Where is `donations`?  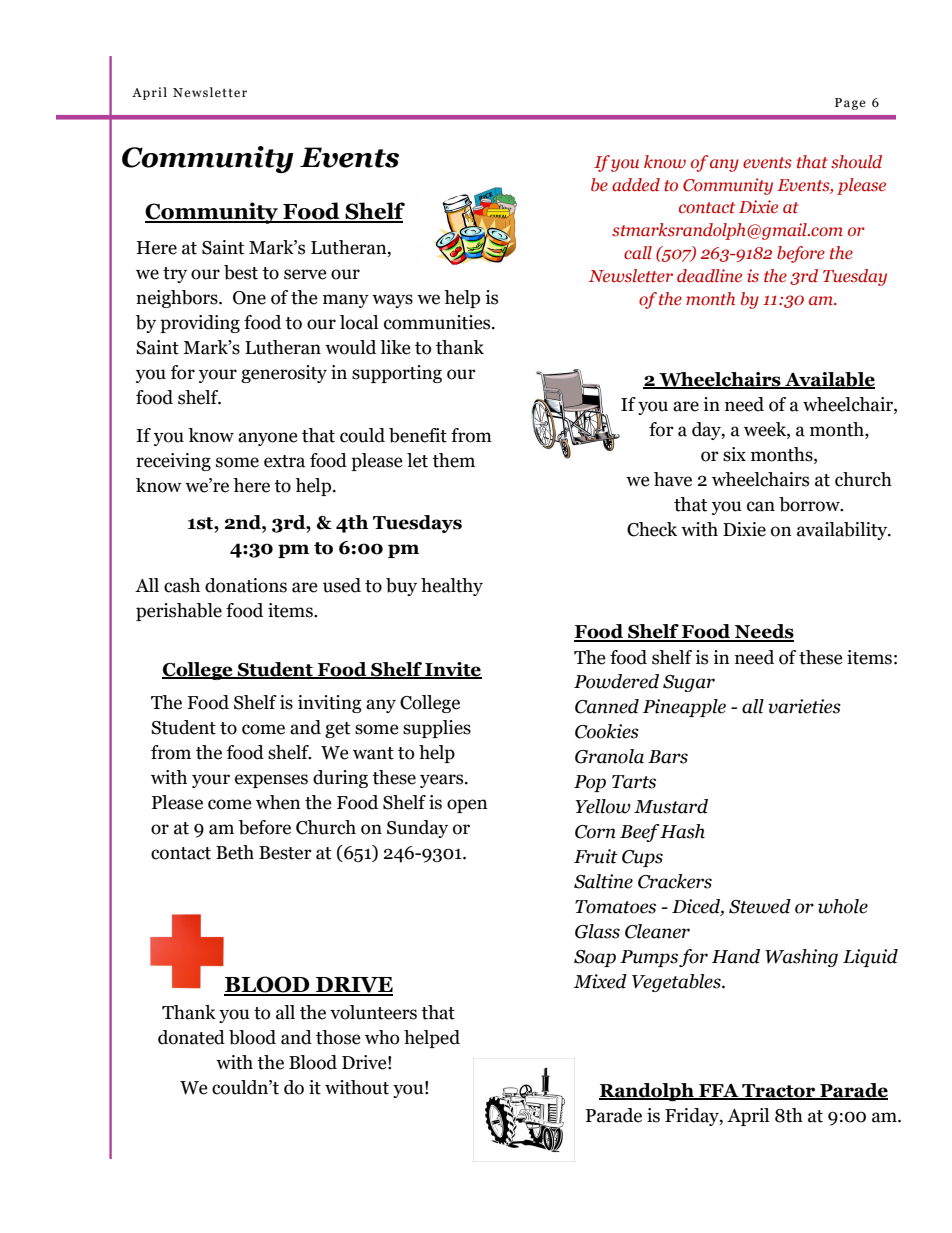
donations is located at coordinates (246, 585).
